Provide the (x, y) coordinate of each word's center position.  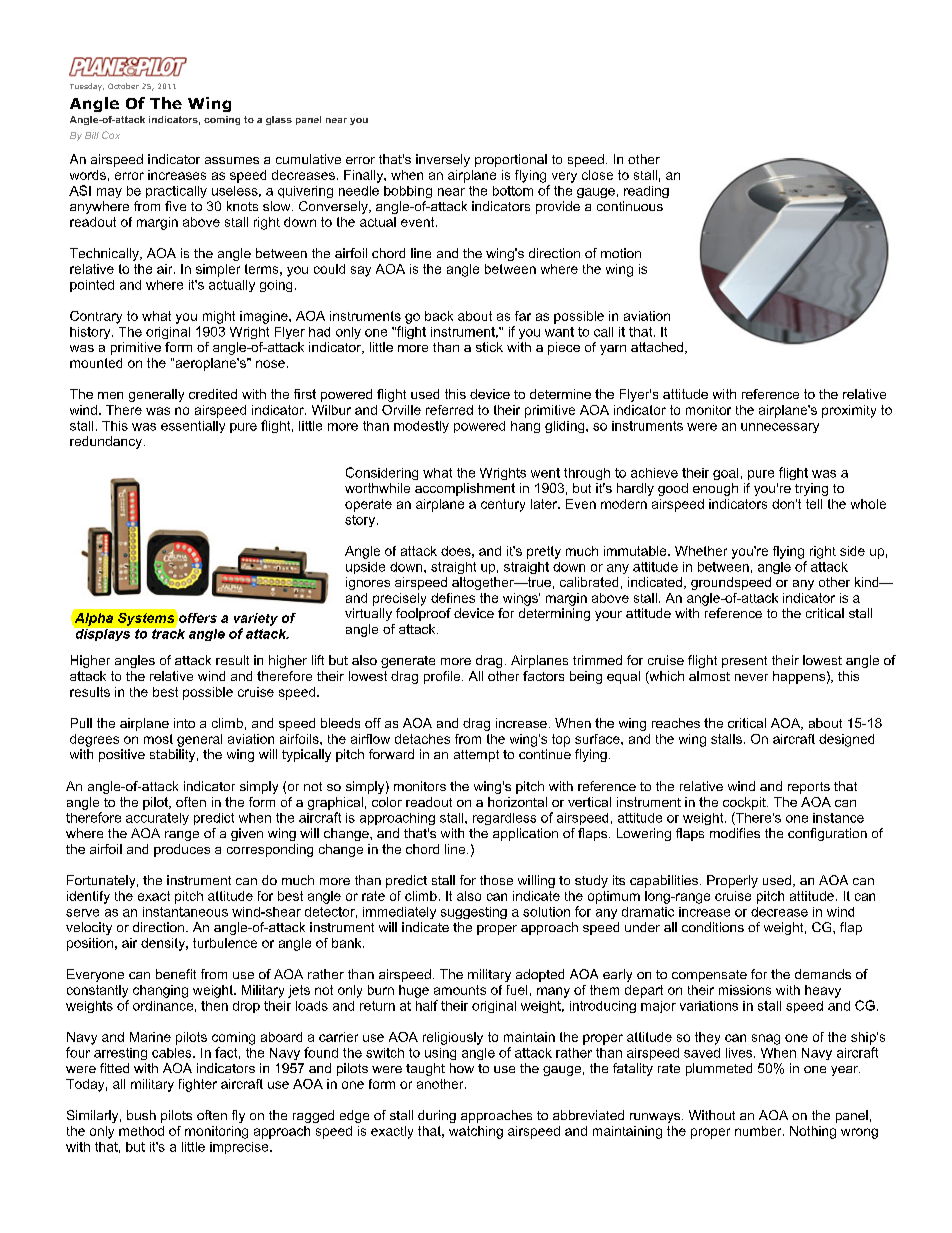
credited (213, 394)
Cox (111, 135)
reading (646, 192)
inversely (443, 160)
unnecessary (780, 428)
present (744, 662)
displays (103, 635)
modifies (735, 833)
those (496, 880)
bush (141, 1115)
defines (453, 598)
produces (182, 850)
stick (489, 347)
